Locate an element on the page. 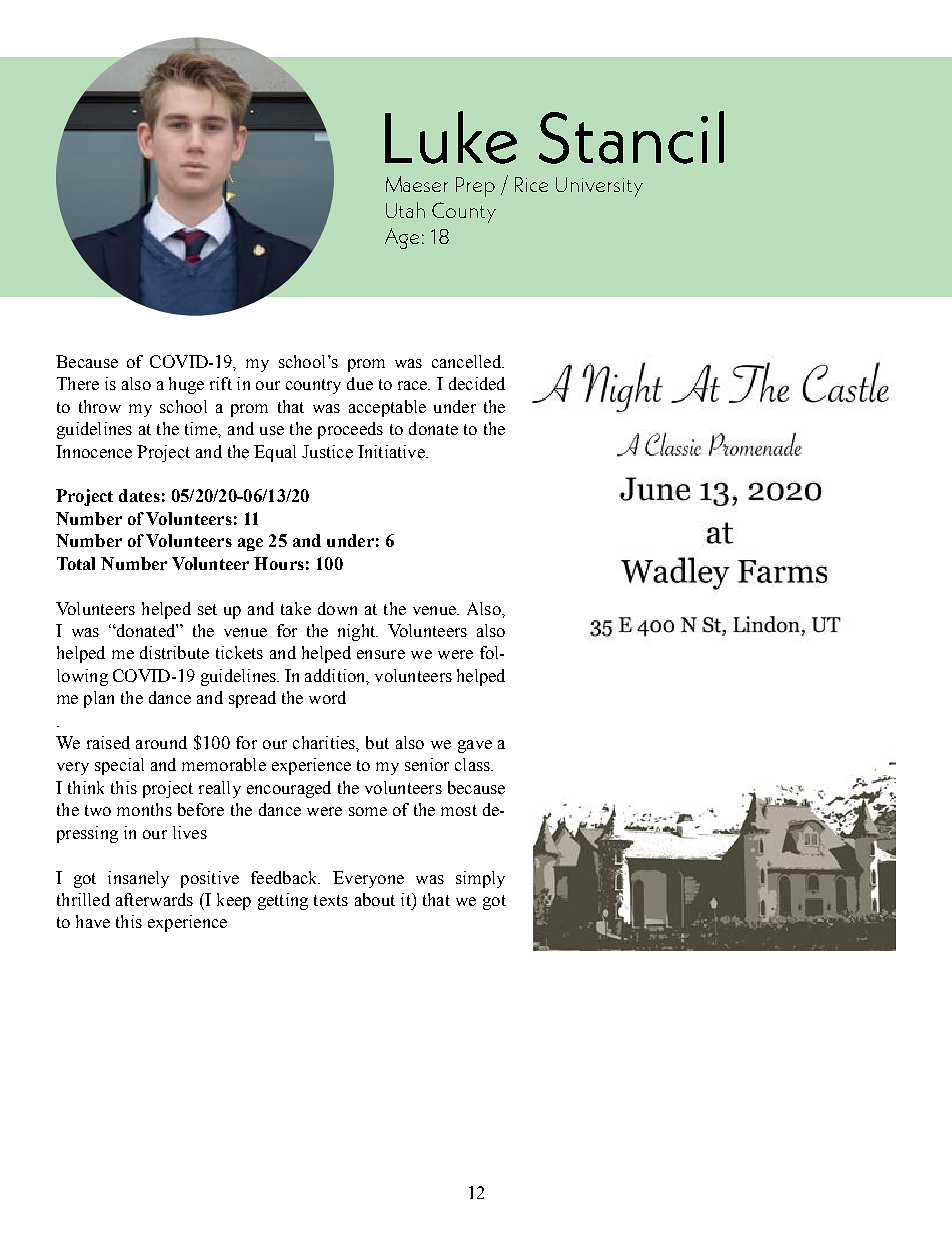  Utah is located at coordinates (405, 210).
